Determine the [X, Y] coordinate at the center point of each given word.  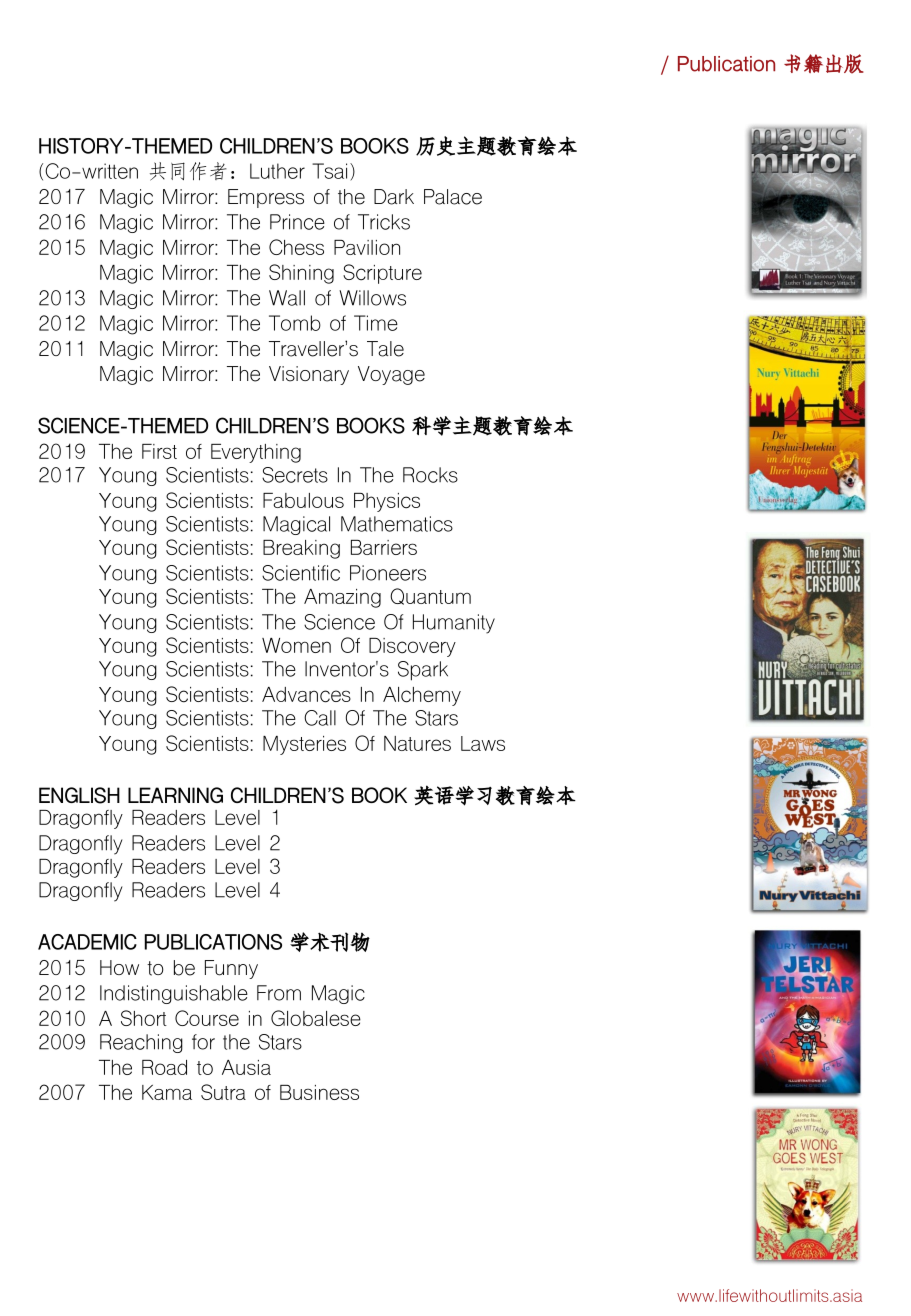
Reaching [141, 1043]
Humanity [454, 624]
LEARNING [175, 795]
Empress [266, 198]
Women [296, 645]
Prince [297, 222]
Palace [453, 197]
